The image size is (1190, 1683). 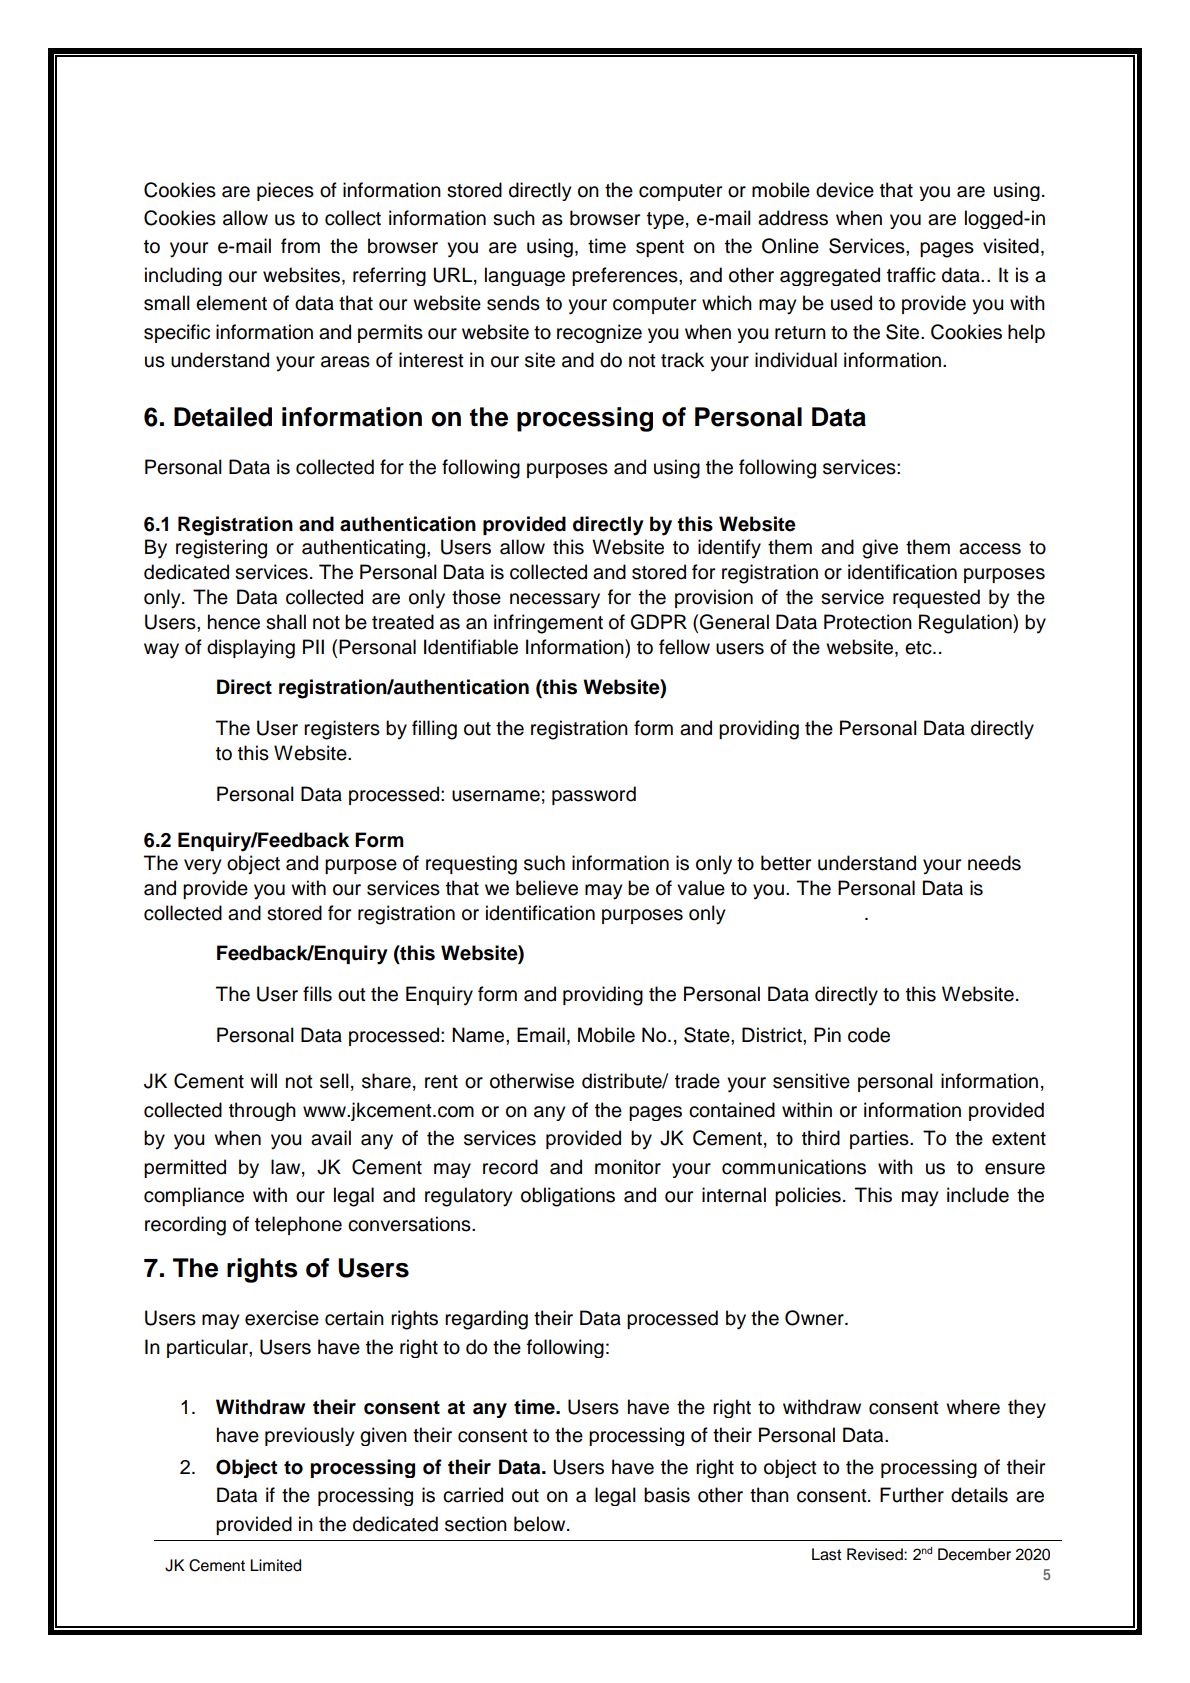 I want to click on etc, so click(x=919, y=648).
